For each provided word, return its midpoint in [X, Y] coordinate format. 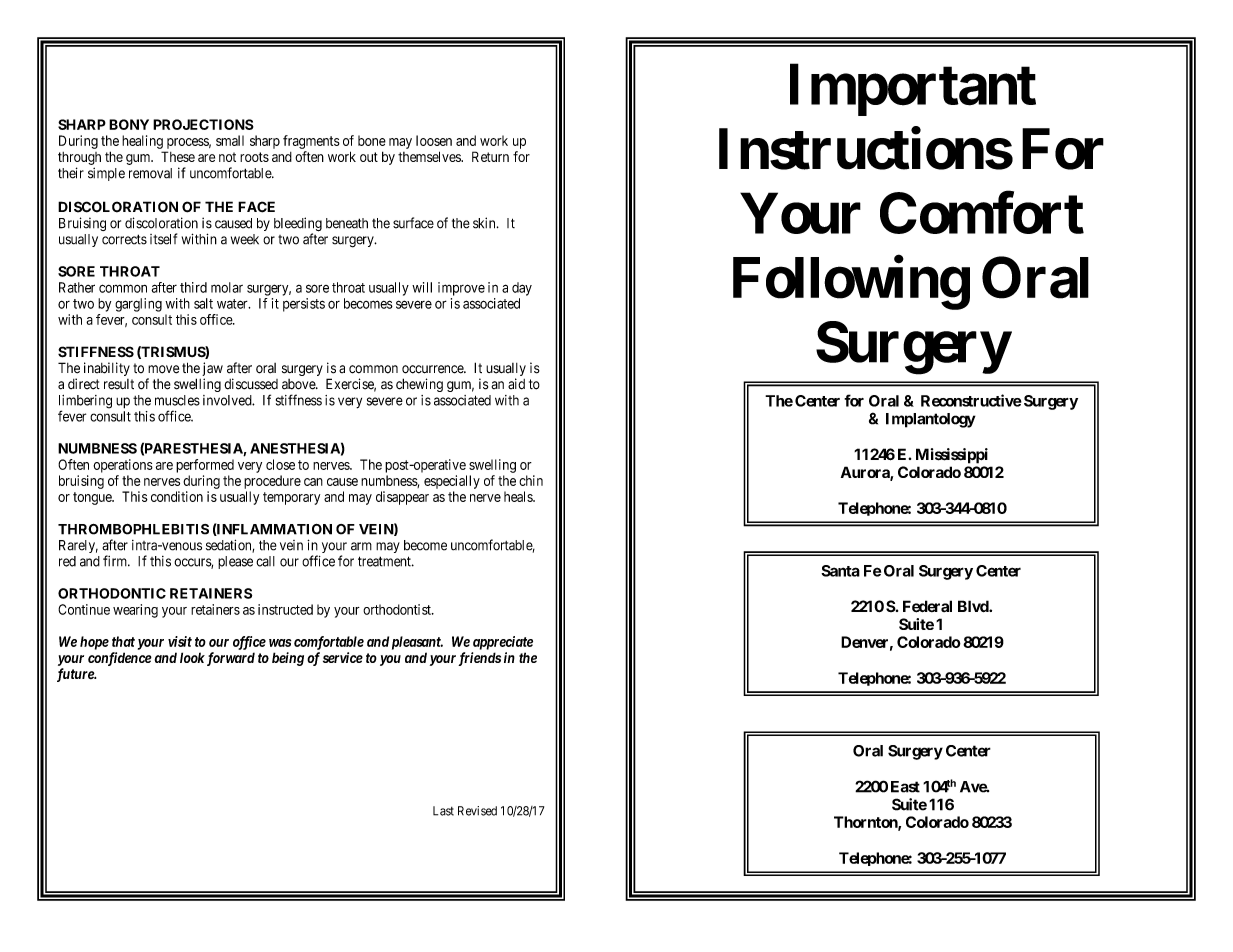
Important [913, 90]
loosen [434, 140]
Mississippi [952, 456]
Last [443, 811]
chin [531, 480]
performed [205, 466]
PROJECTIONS [203, 124]
